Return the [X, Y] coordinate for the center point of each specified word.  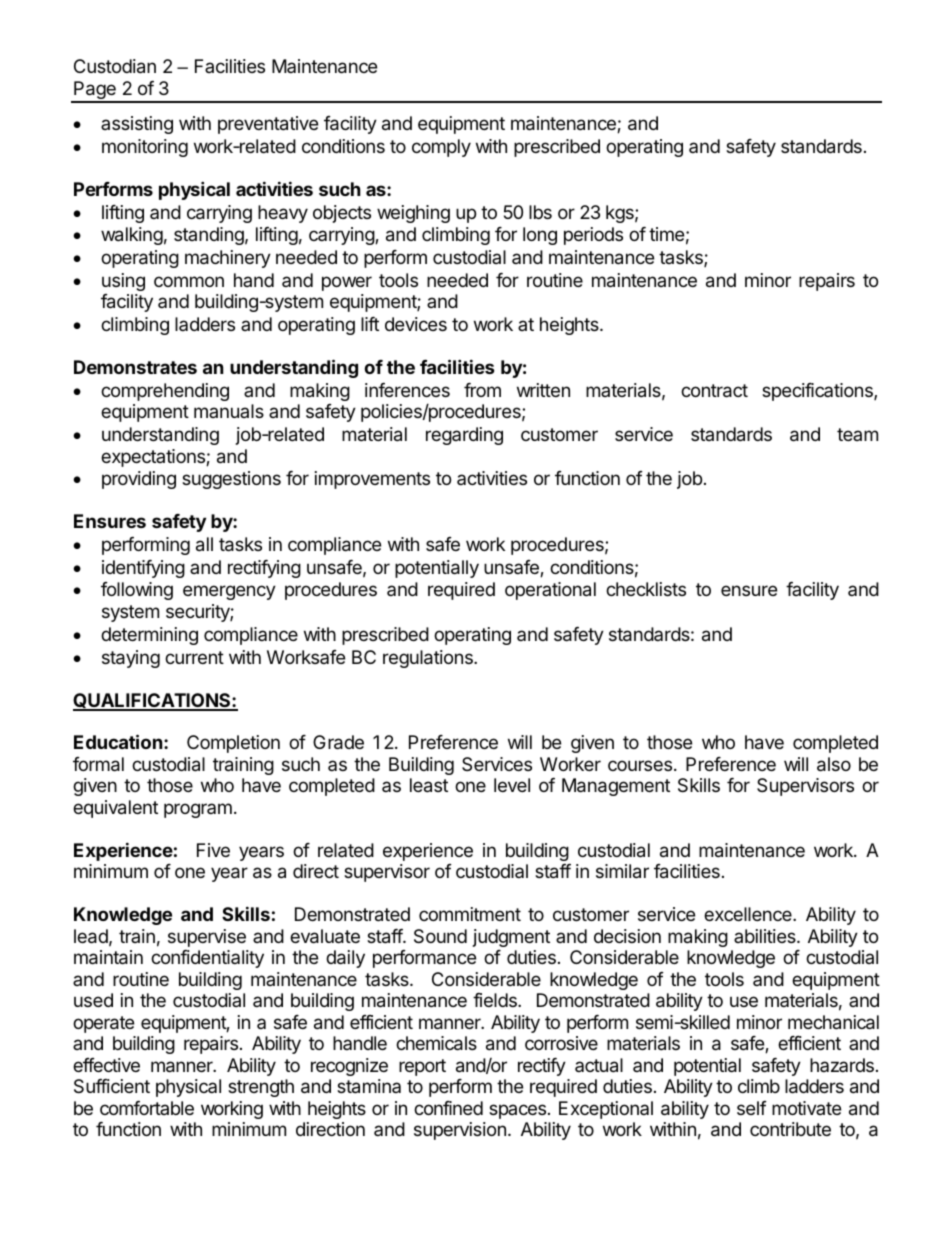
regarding [464, 436]
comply [441, 148]
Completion [233, 744]
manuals [229, 411]
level [512, 785]
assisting [137, 125]
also [834, 764]
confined [448, 1108]
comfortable [147, 1108]
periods [593, 236]
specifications [818, 392]
